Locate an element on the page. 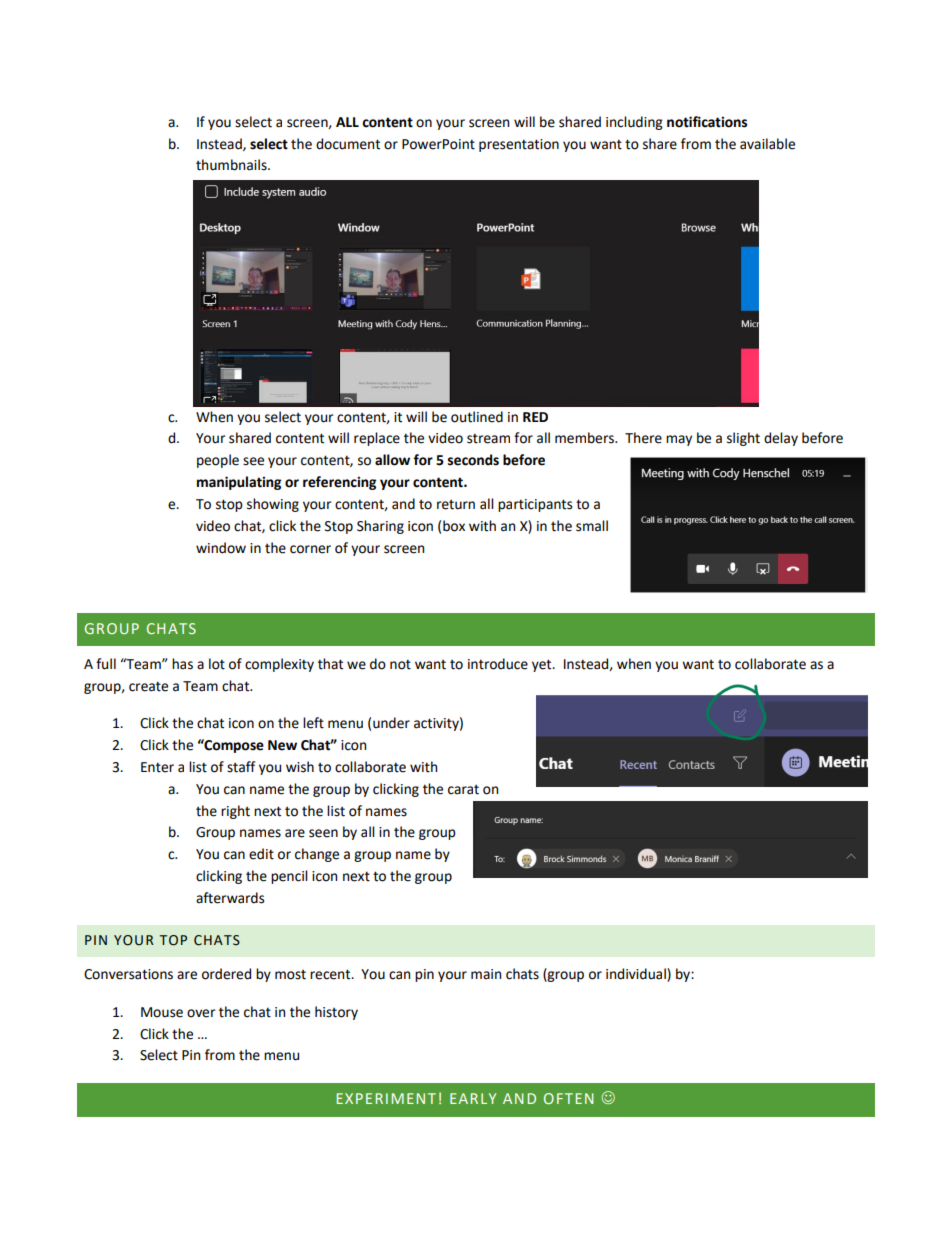 The image size is (952, 1233). EARLY is located at coordinates (473, 1098).
